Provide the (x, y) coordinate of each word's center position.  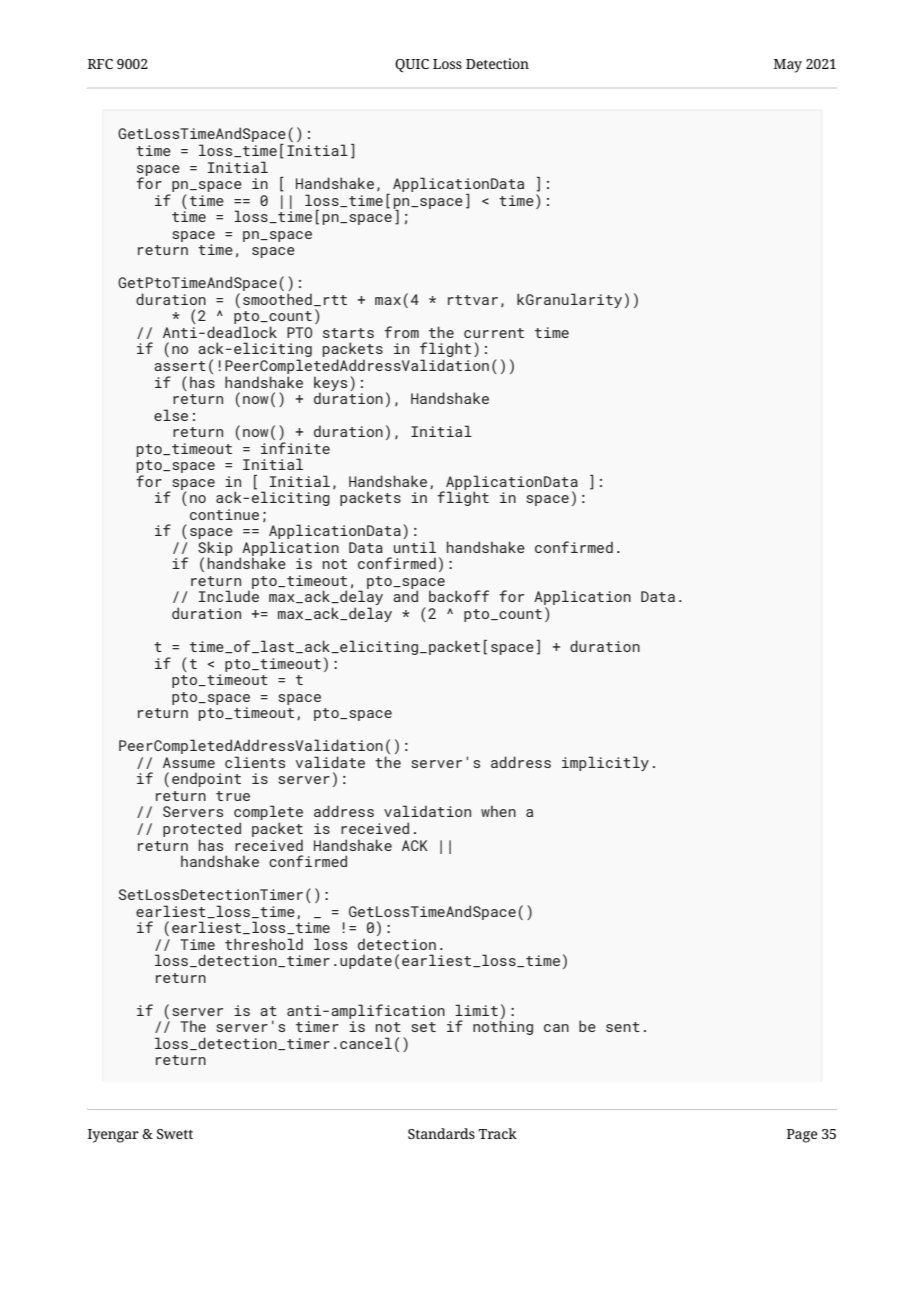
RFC (100, 64)
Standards (441, 1133)
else (171, 415)
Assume (189, 762)
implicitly (605, 763)
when (498, 811)
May (788, 66)
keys (330, 384)
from (401, 332)
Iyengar (113, 1136)
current (494, 333)
